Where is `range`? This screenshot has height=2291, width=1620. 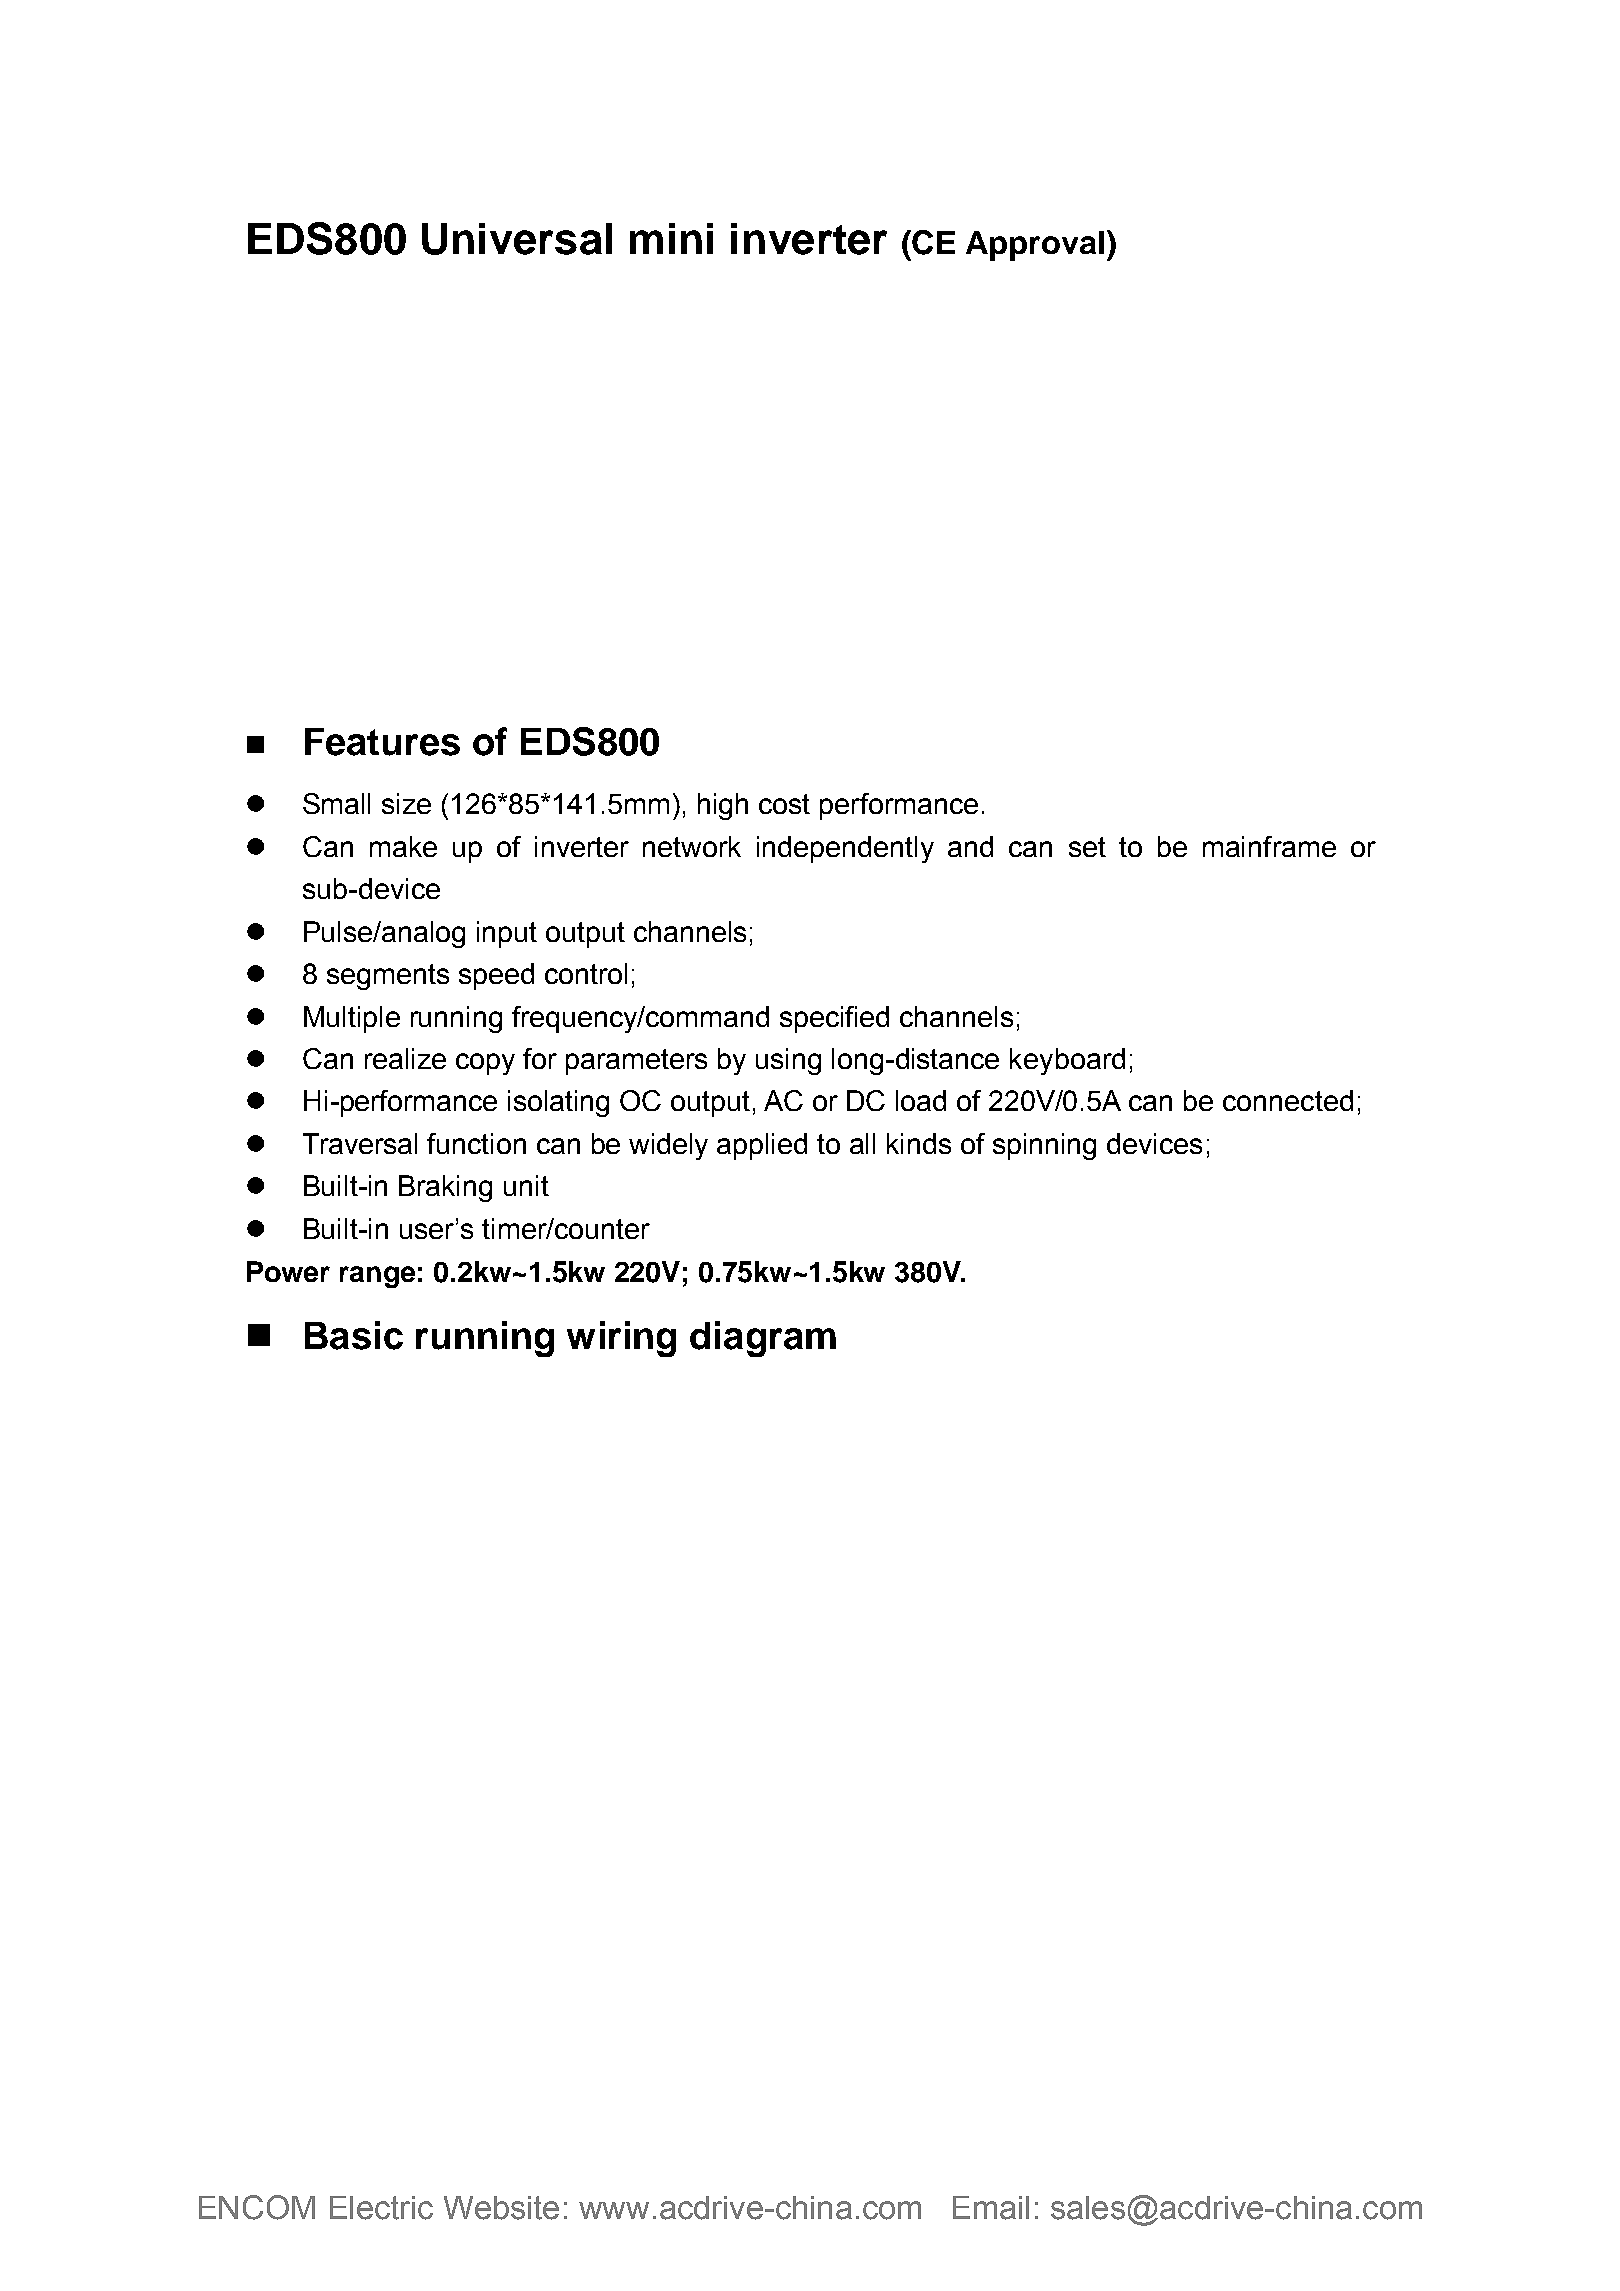
range is located at coordinates (377, 1277).
